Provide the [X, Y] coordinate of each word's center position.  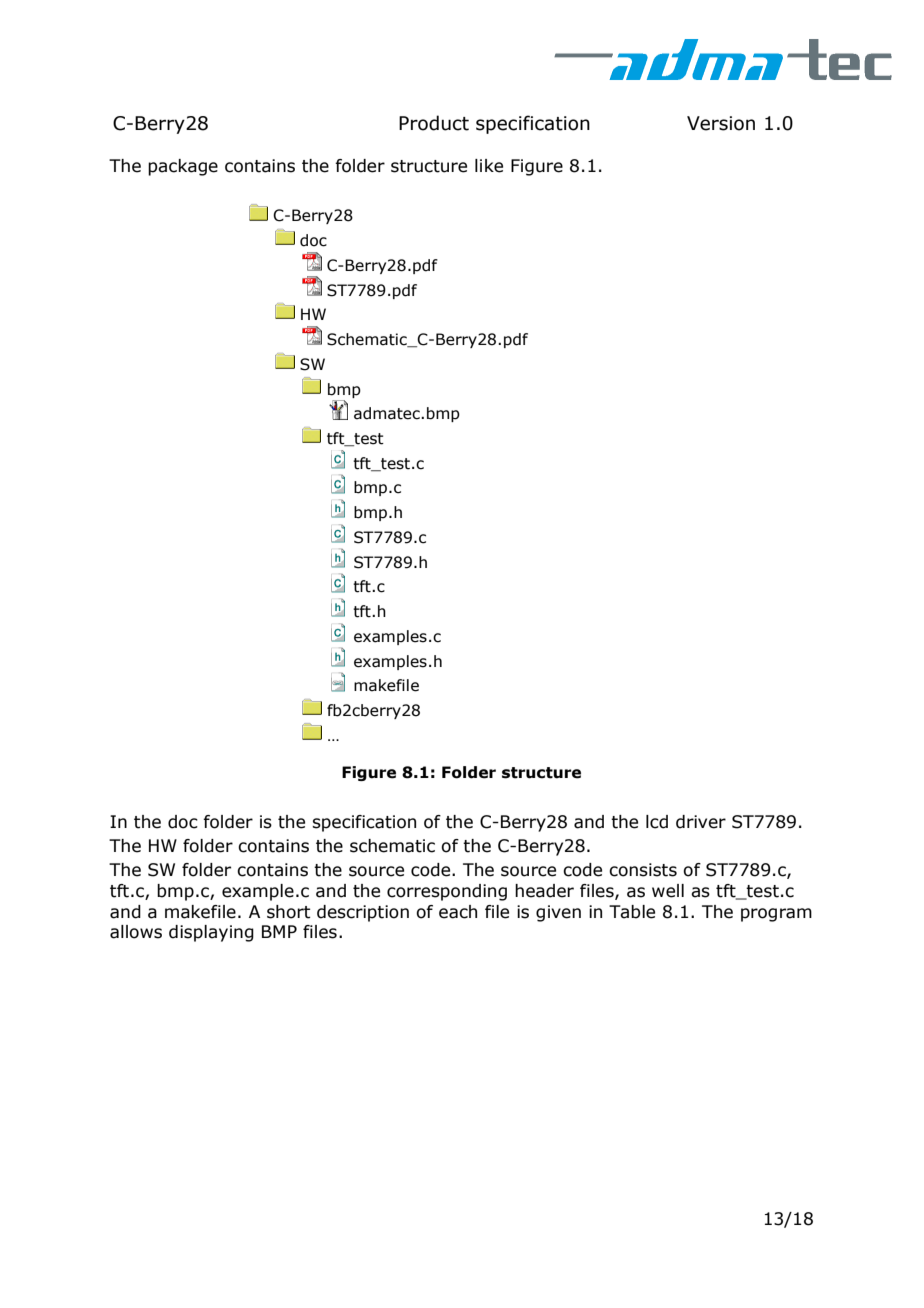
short [289, 912]
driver [701, 822]
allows [136, 932]
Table [632, 912]
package [183, 167]
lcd [657, 822]
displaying [211, 933]
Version [721, 123]
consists [643, 870]
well [668, 891]
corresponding [447, 892]
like [489, 166]
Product [434, 123]
